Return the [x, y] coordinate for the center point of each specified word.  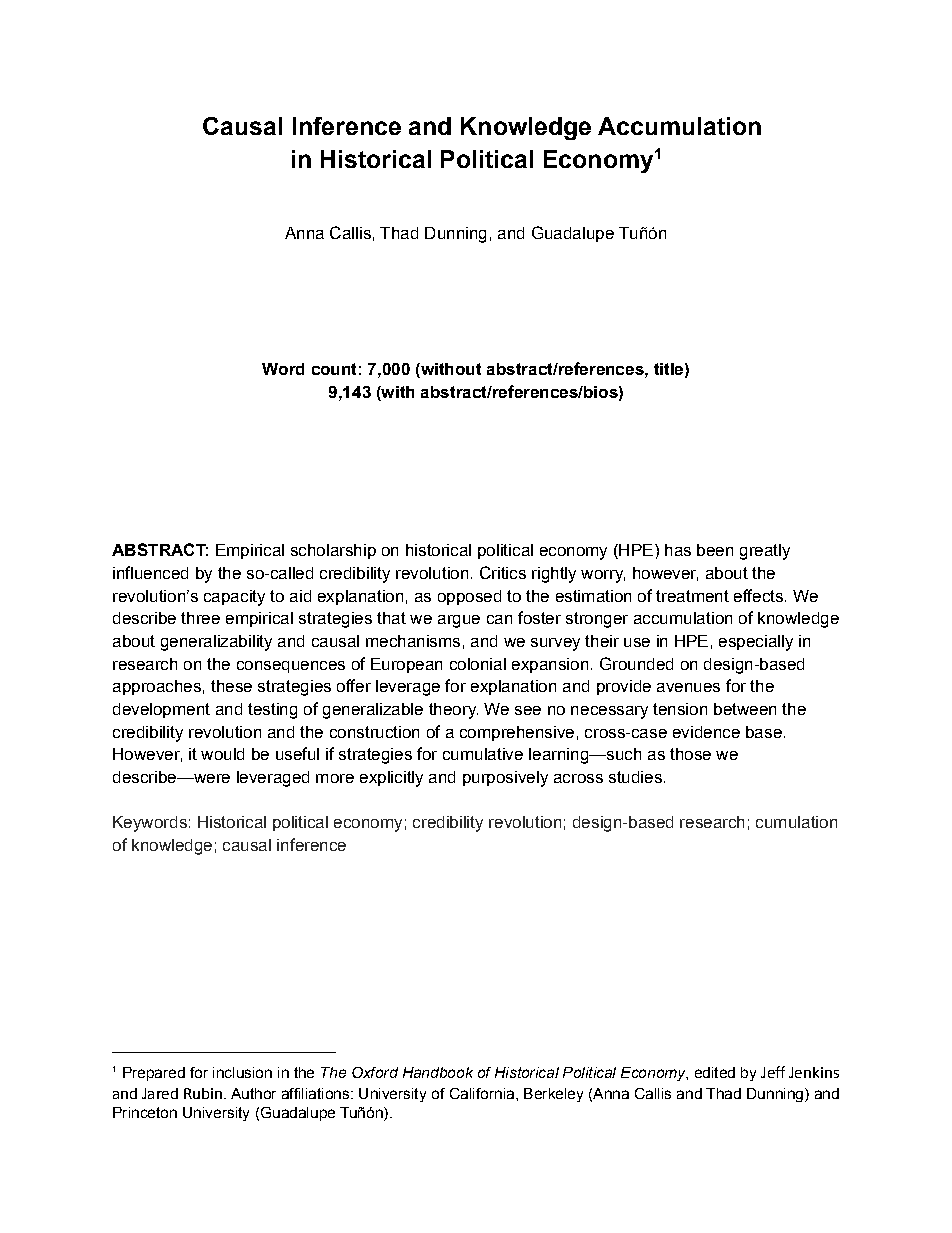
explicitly [391, 779]
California [483, 1093]
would [222, 754]
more [335, 778]
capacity [234, 598]
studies [635, 777]
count [334, 369]
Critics [503, 572]
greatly [765, 552]
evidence [706, 732]
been [715, 550]
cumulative [483, 754]
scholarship [333, 551]
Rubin [203, 1093]
